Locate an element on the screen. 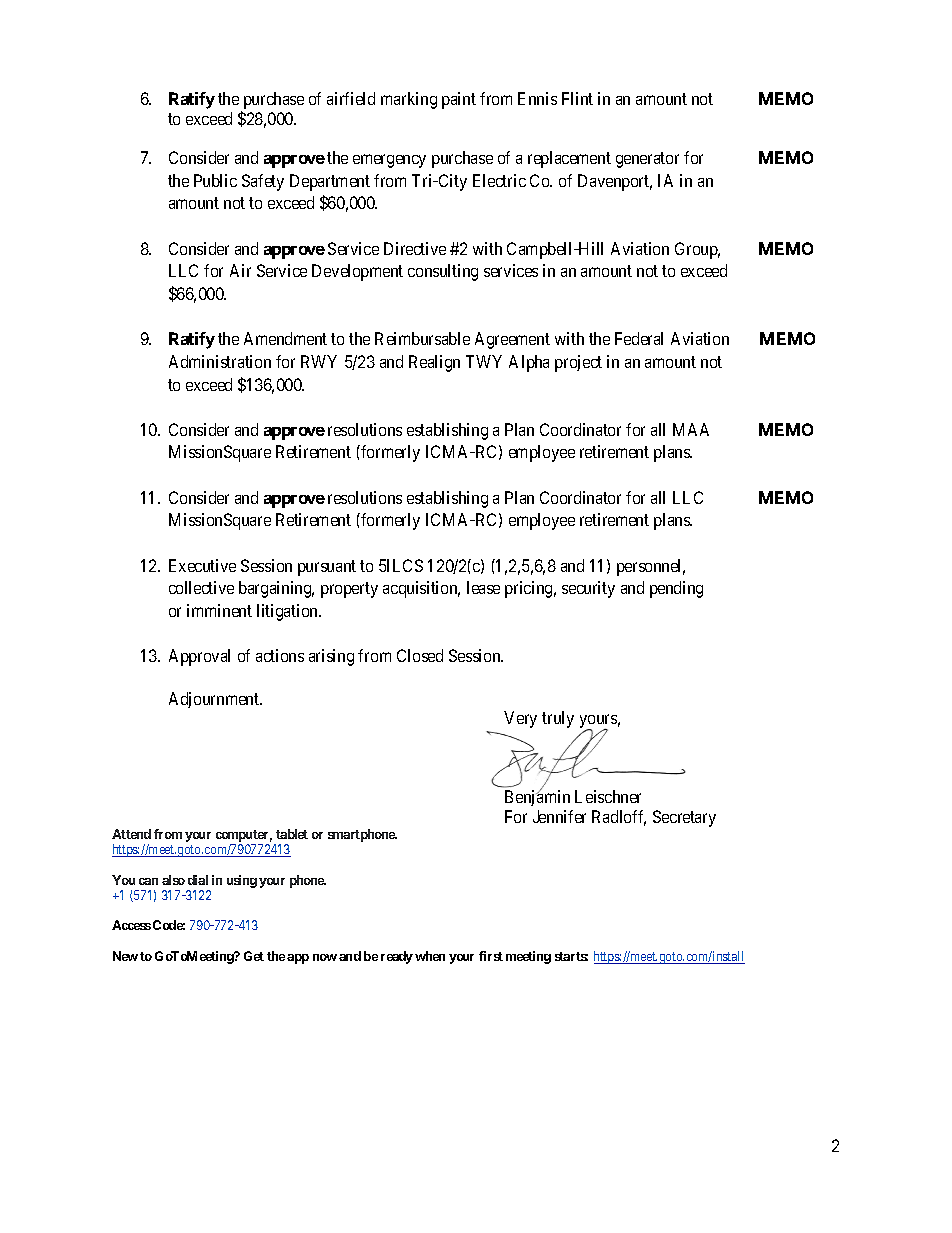 This screenshot has width=952, height=1233. Public is located at coordinates (215, 180).
